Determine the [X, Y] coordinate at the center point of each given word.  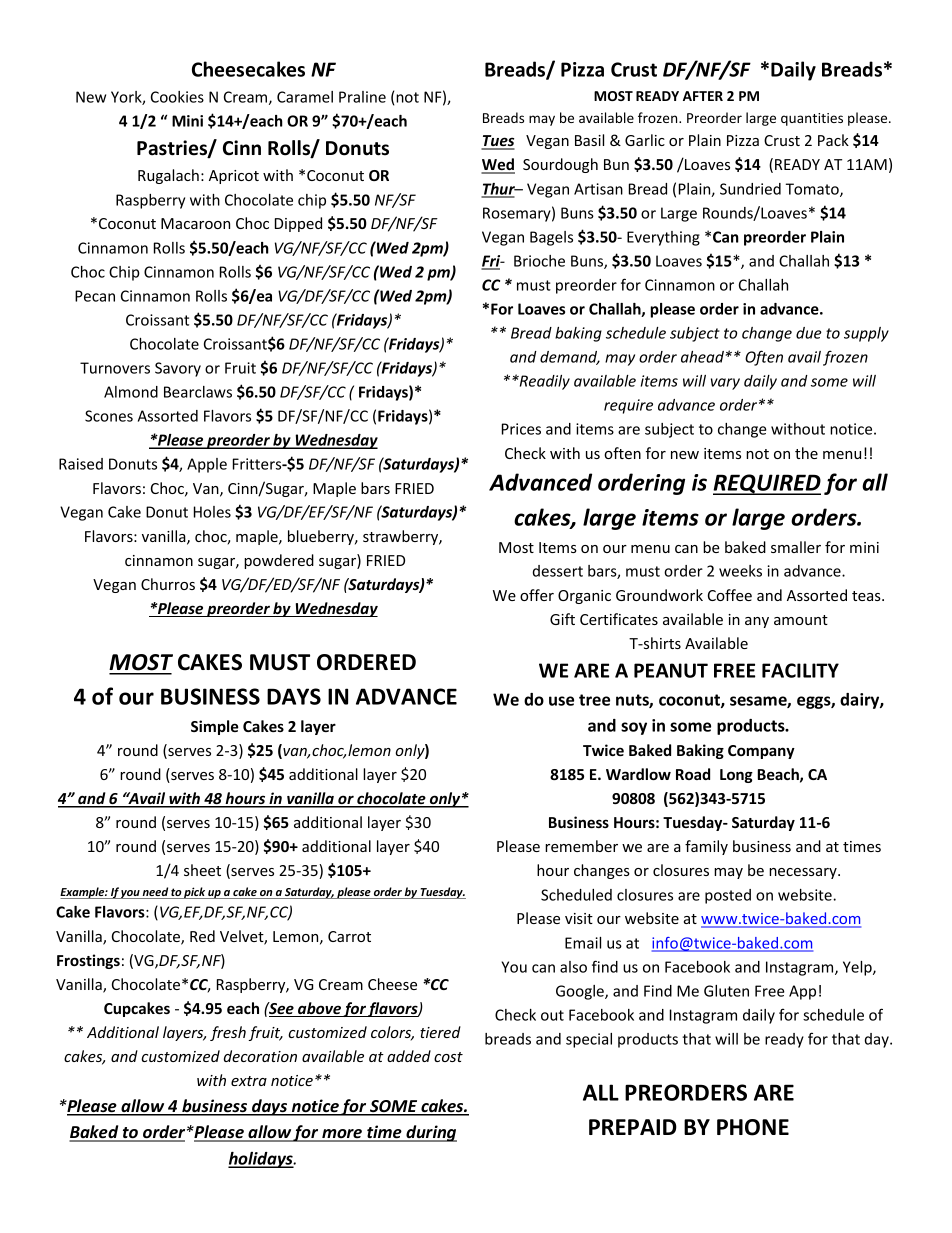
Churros [168, 584]
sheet [202, 870]
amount [801, 620]
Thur [499, 190]
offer [537, 595]
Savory [178, 369]
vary [725, 384]
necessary [804, 873]
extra [249, 1081]
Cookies [177, 97]
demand [570, 358]
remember [581, 846]
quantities [812, 119]
